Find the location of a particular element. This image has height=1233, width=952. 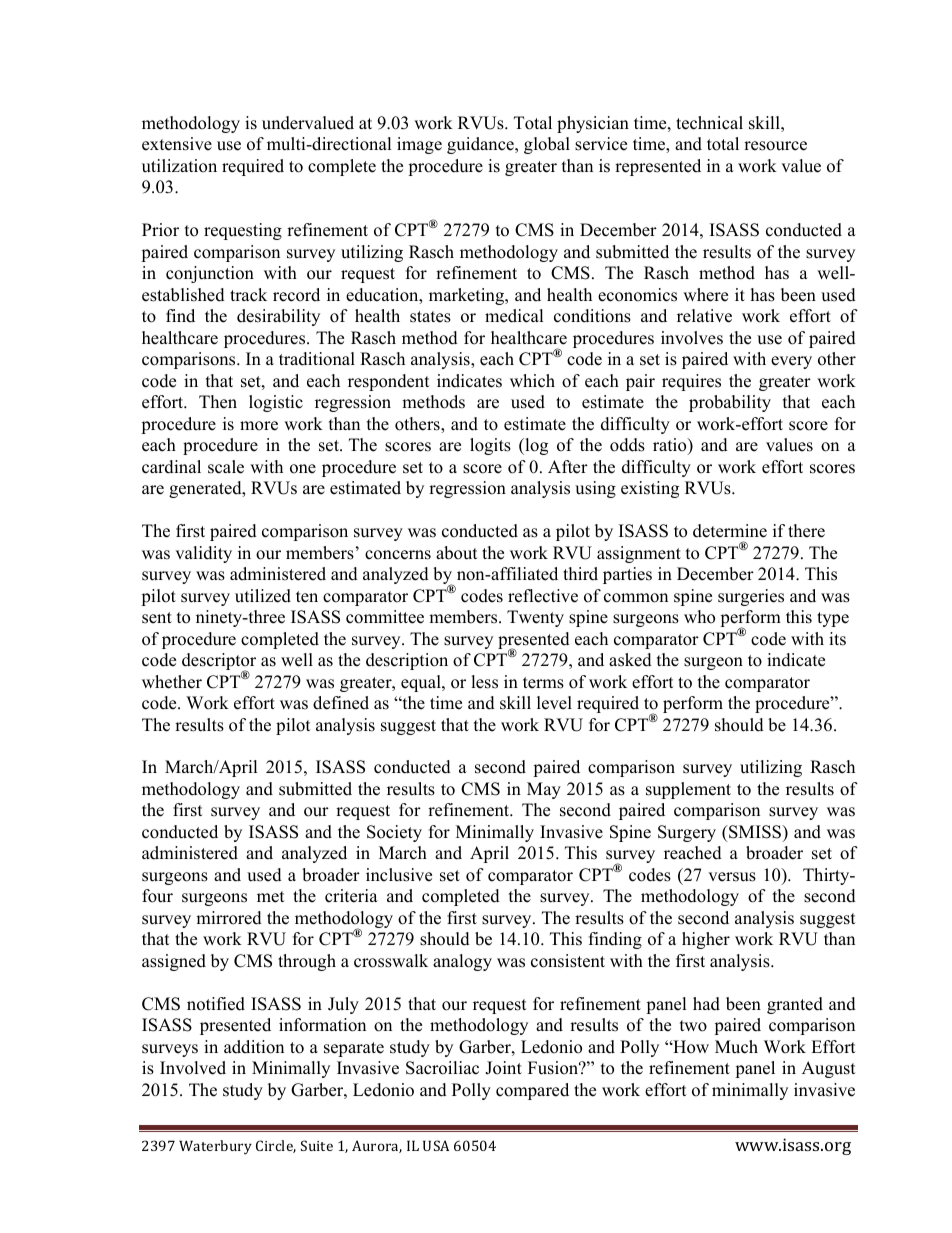

scale is located at coordinates (226, 467).
